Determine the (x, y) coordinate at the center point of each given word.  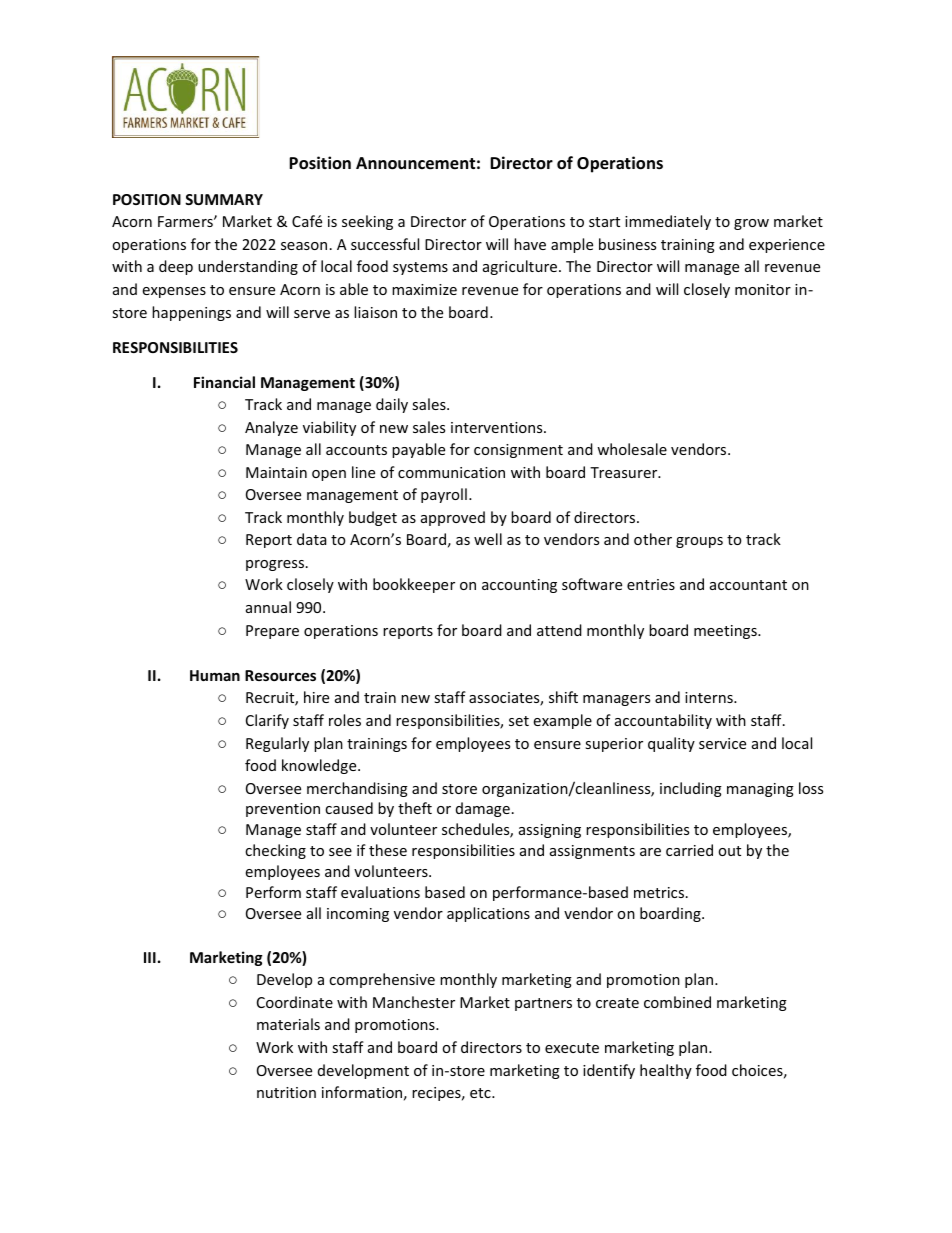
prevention (283, 810)
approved (453, 518)
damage (483, 809)
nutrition (286, 1092)
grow (751, 224)
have (530, 244)
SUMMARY (224, 199)
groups (699, 542)
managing (760, 790)
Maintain (276, 472)
